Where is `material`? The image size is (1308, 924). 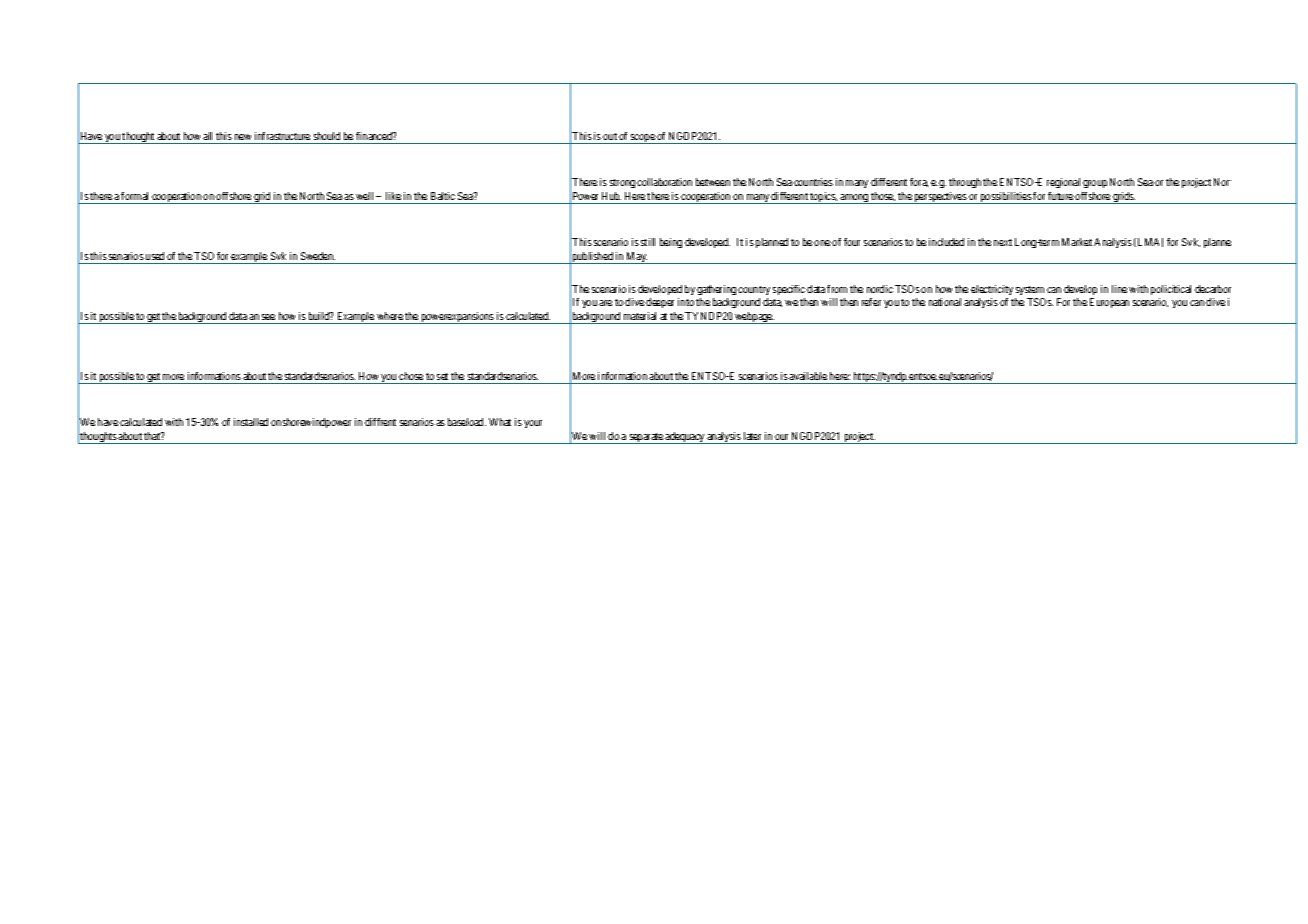 material is located at coordinates (640, 316).
